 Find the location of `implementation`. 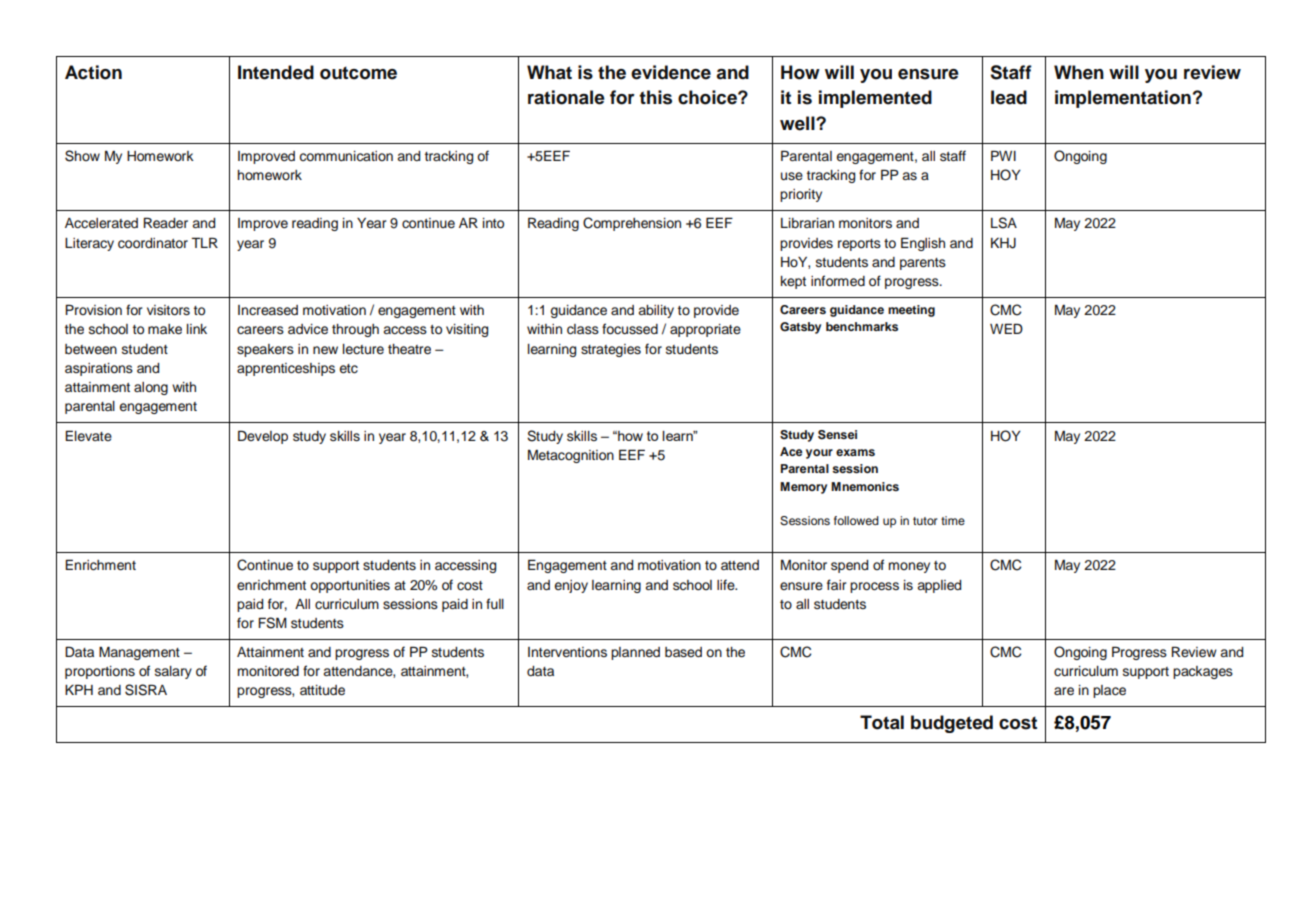

implementation is located at coordinates (1123, 99).
